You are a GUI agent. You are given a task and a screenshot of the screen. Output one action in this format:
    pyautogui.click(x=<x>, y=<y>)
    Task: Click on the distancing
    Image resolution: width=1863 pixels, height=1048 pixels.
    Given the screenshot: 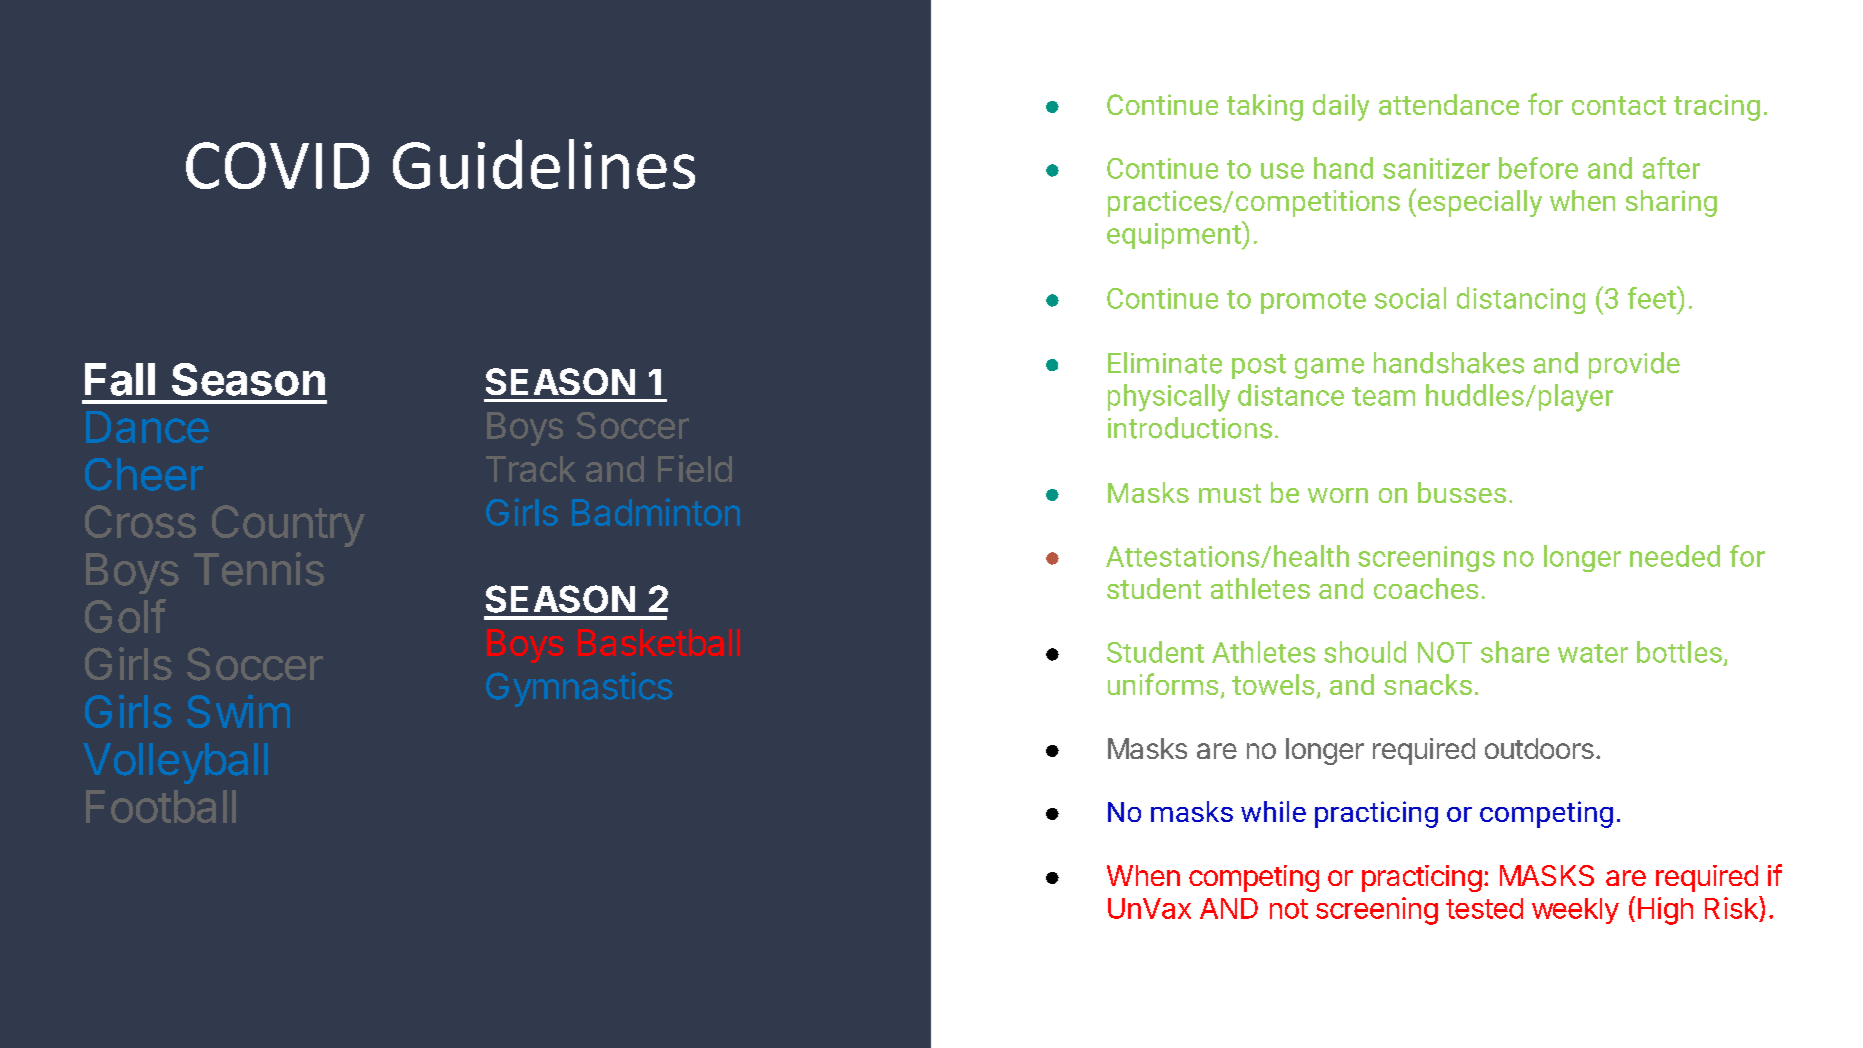 What is the action you would take?
    pyautogui.click(x=1521, y=300)
